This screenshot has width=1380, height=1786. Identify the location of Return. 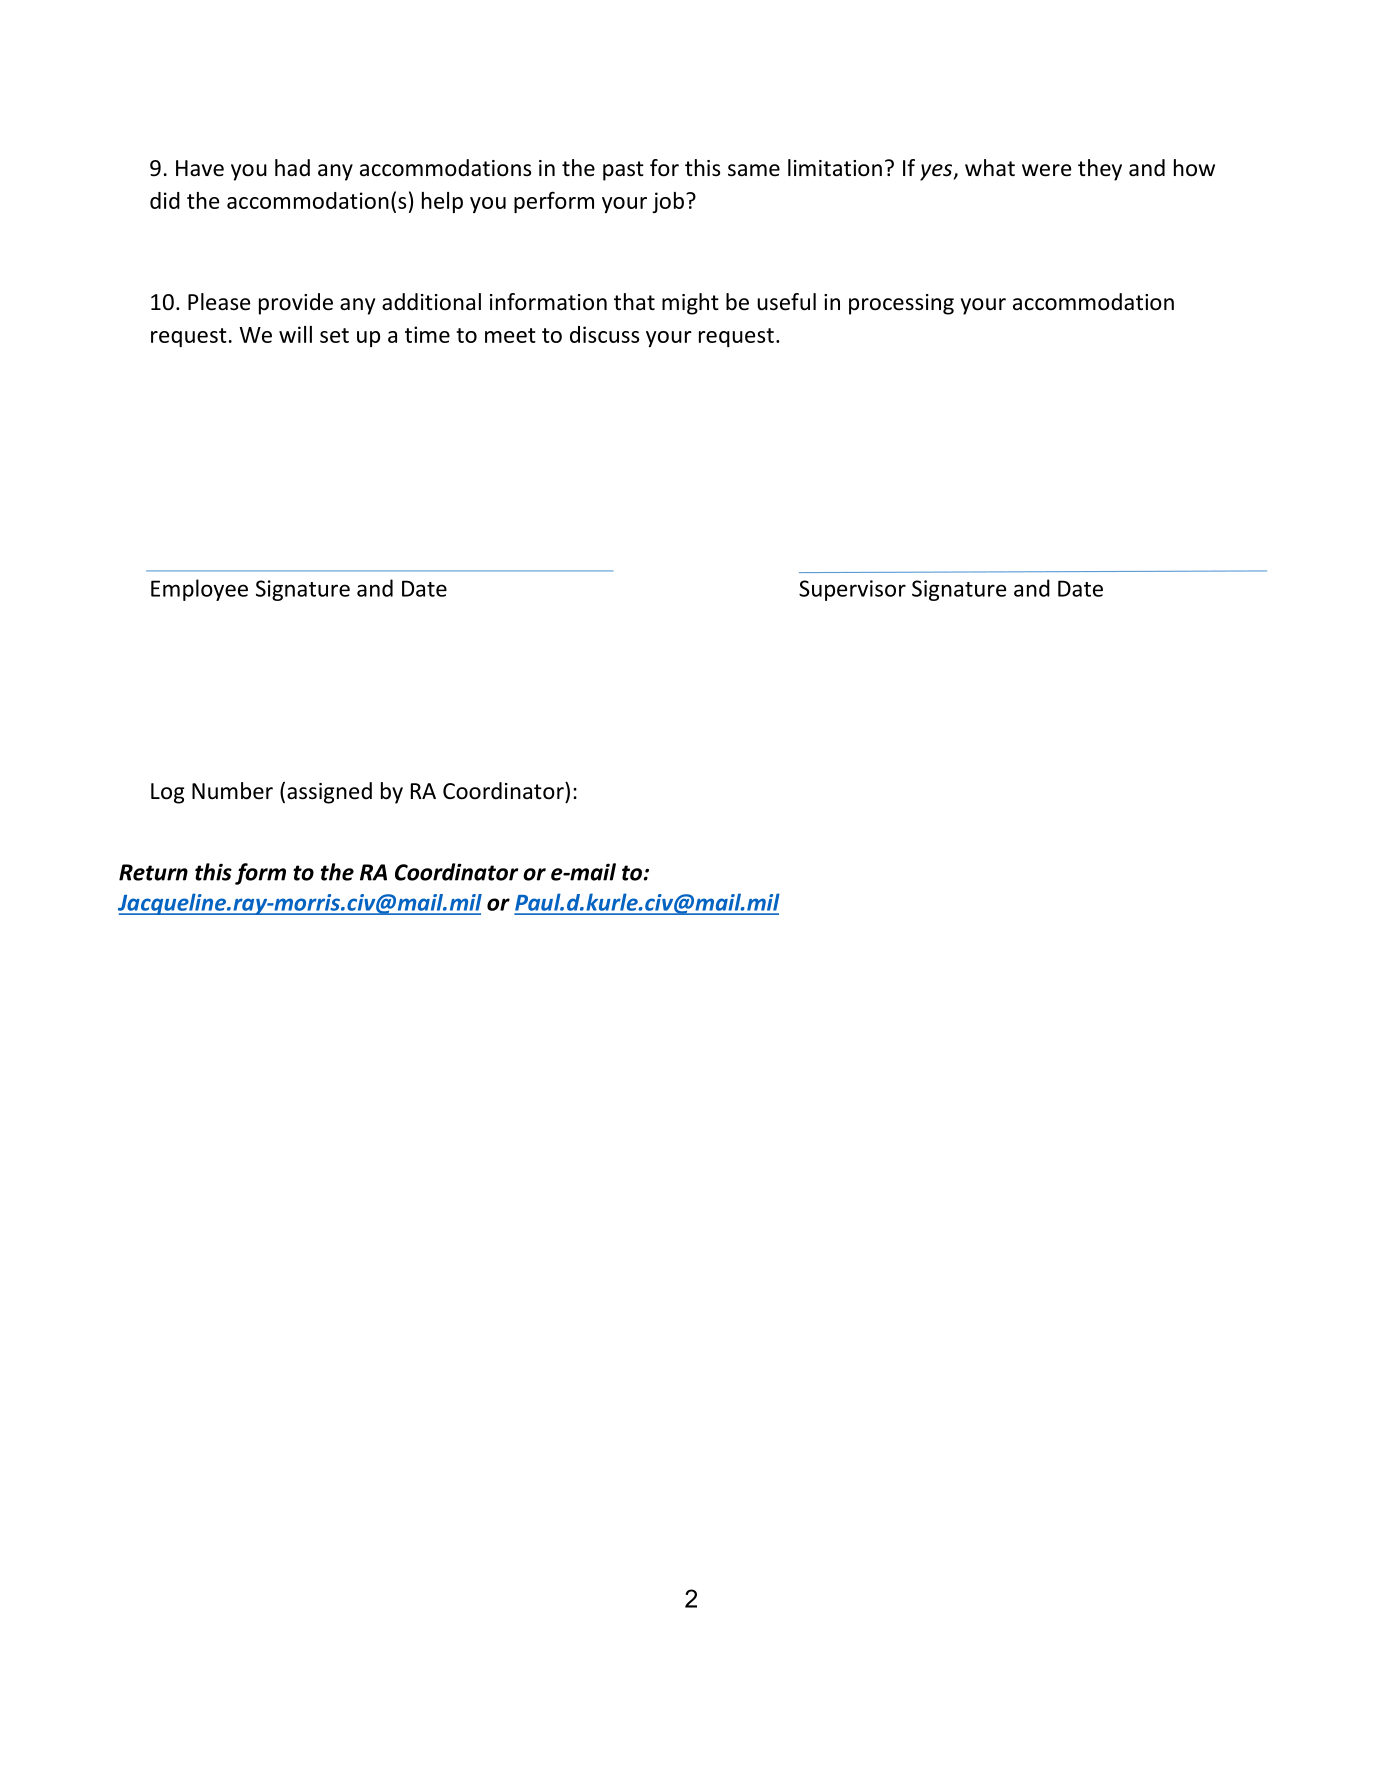
(153, 872).
